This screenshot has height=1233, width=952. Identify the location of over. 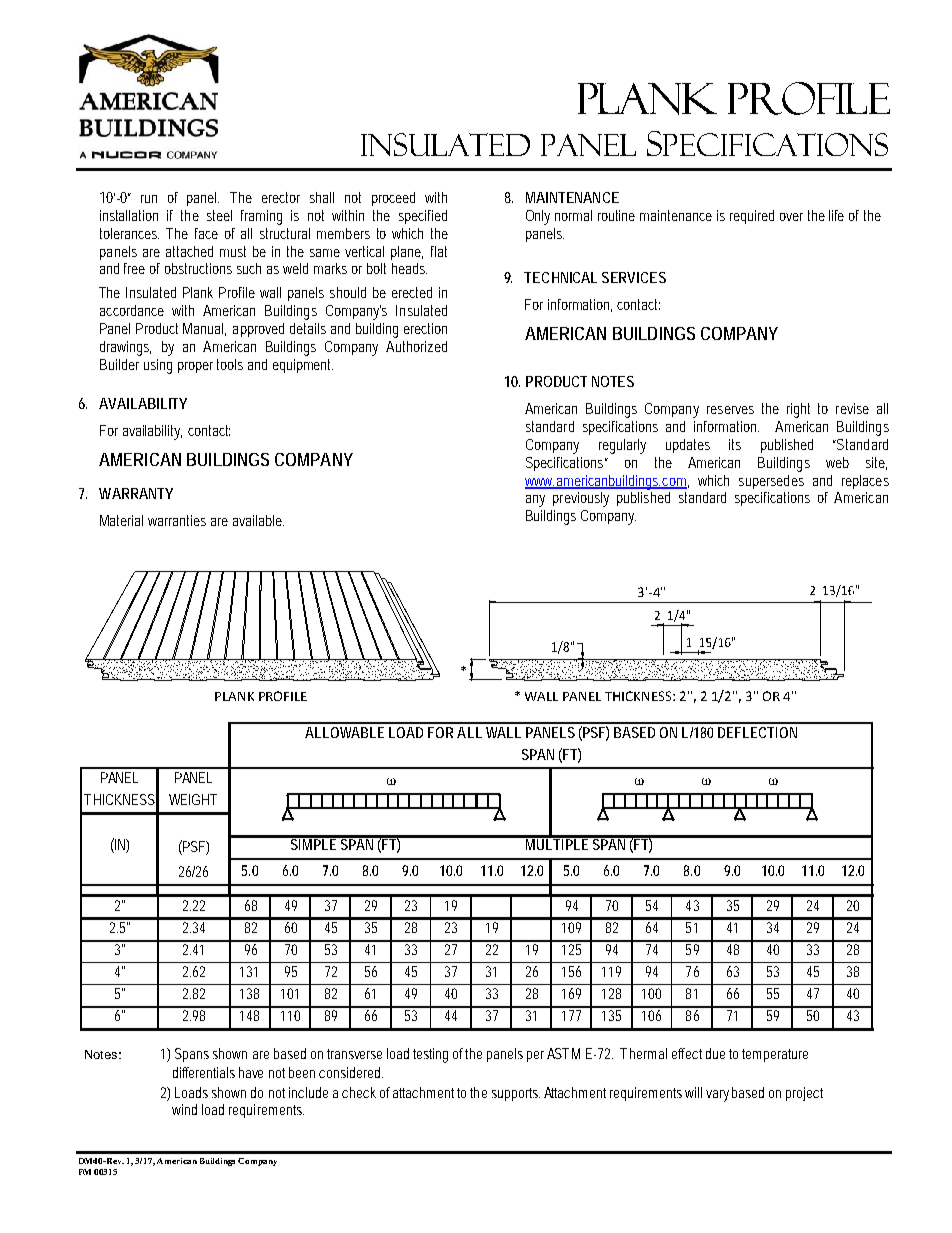
(791, 217).
